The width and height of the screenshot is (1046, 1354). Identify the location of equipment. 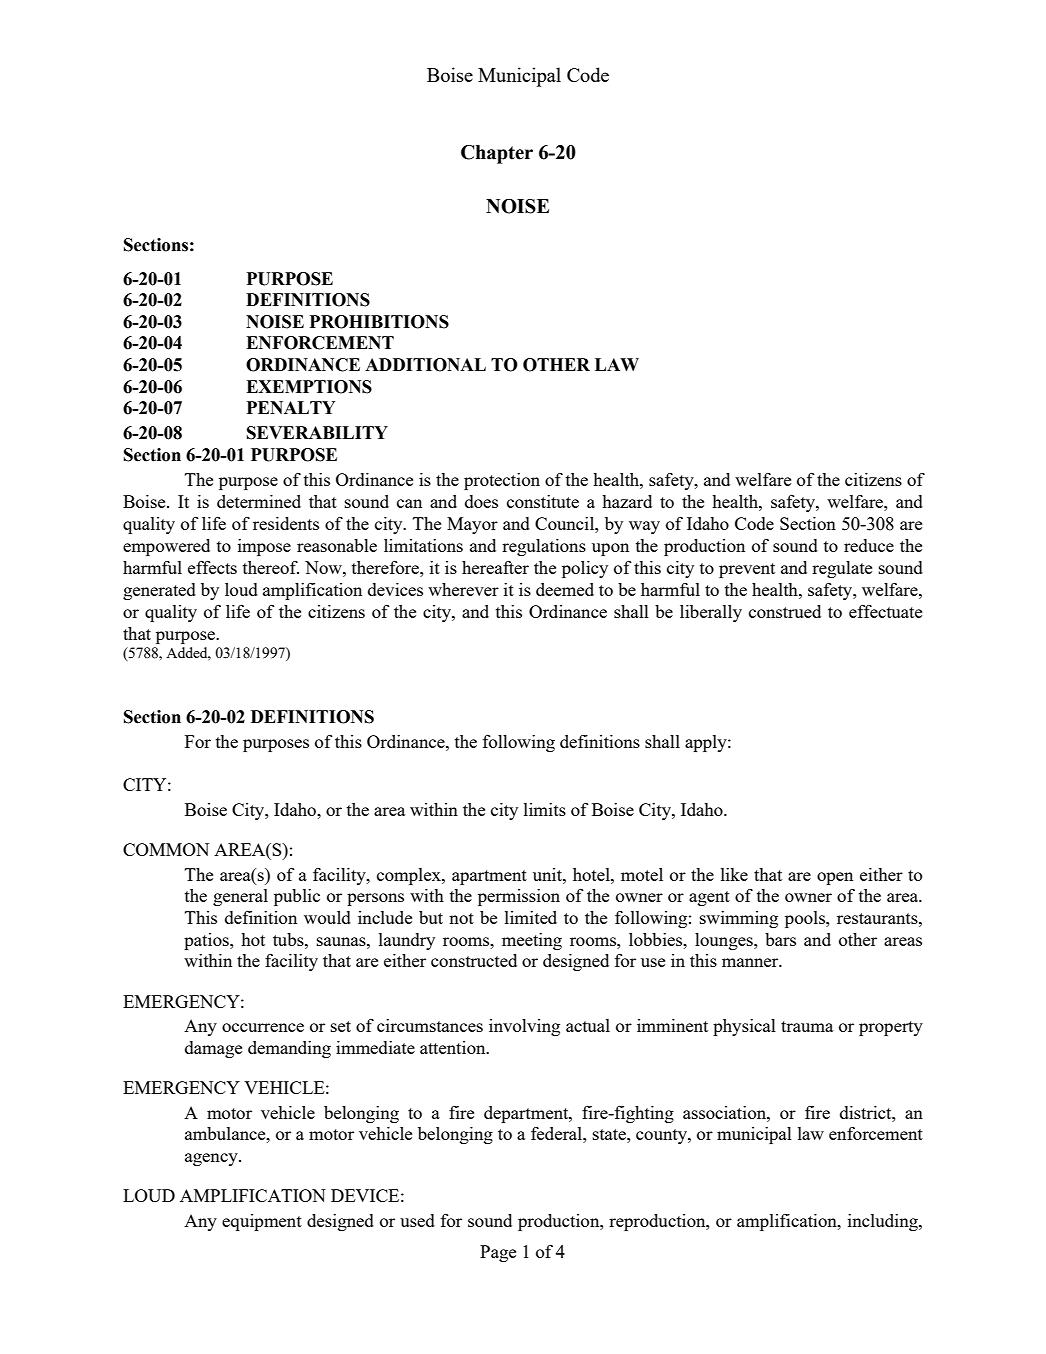
(262, 1222).
